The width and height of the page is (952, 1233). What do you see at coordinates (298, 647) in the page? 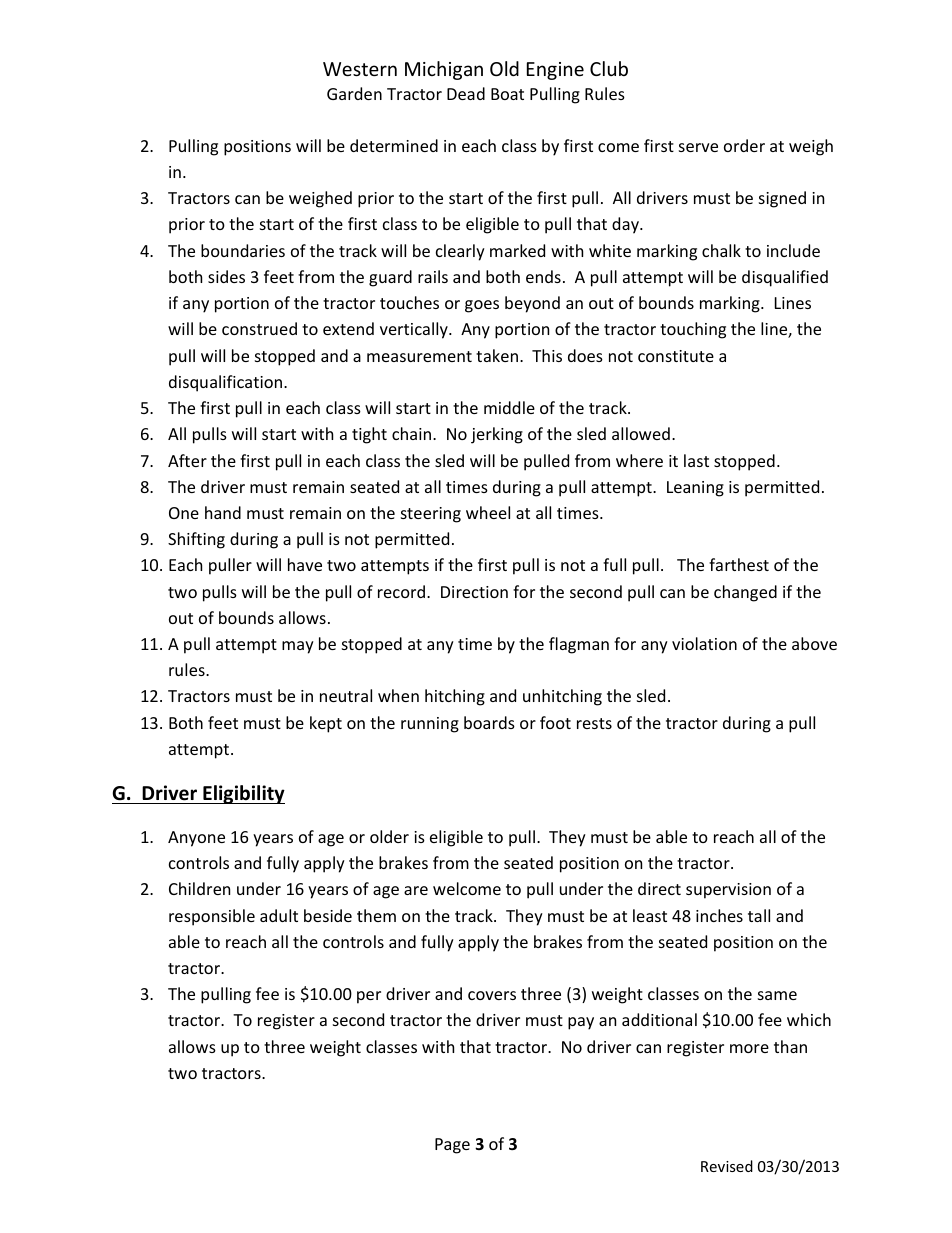
I see `may` at bounding box center [298, 647].
